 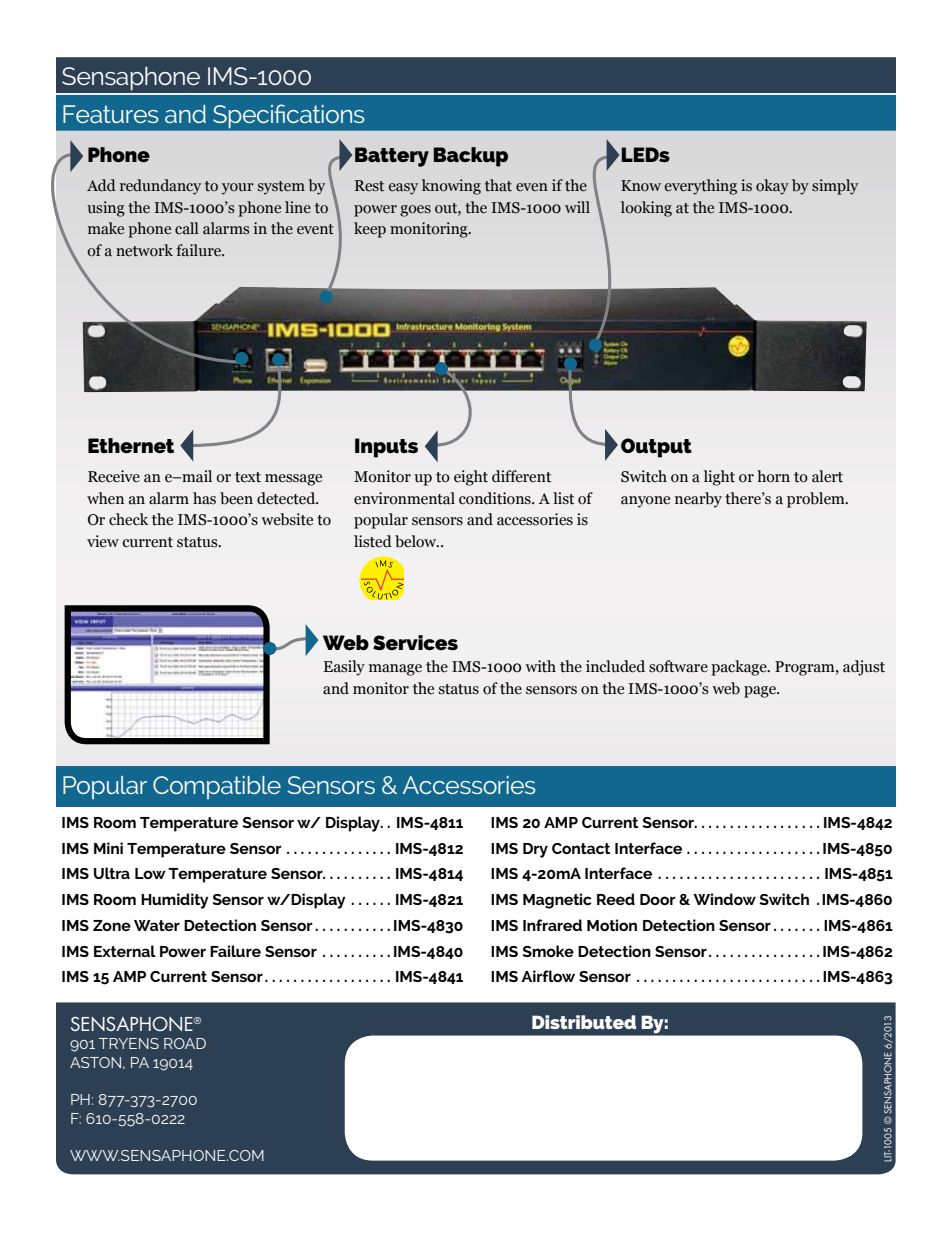 What do you see at coordinates (761, 692) in the screenshot?
I see `page` at bounding box center [761, 692].
